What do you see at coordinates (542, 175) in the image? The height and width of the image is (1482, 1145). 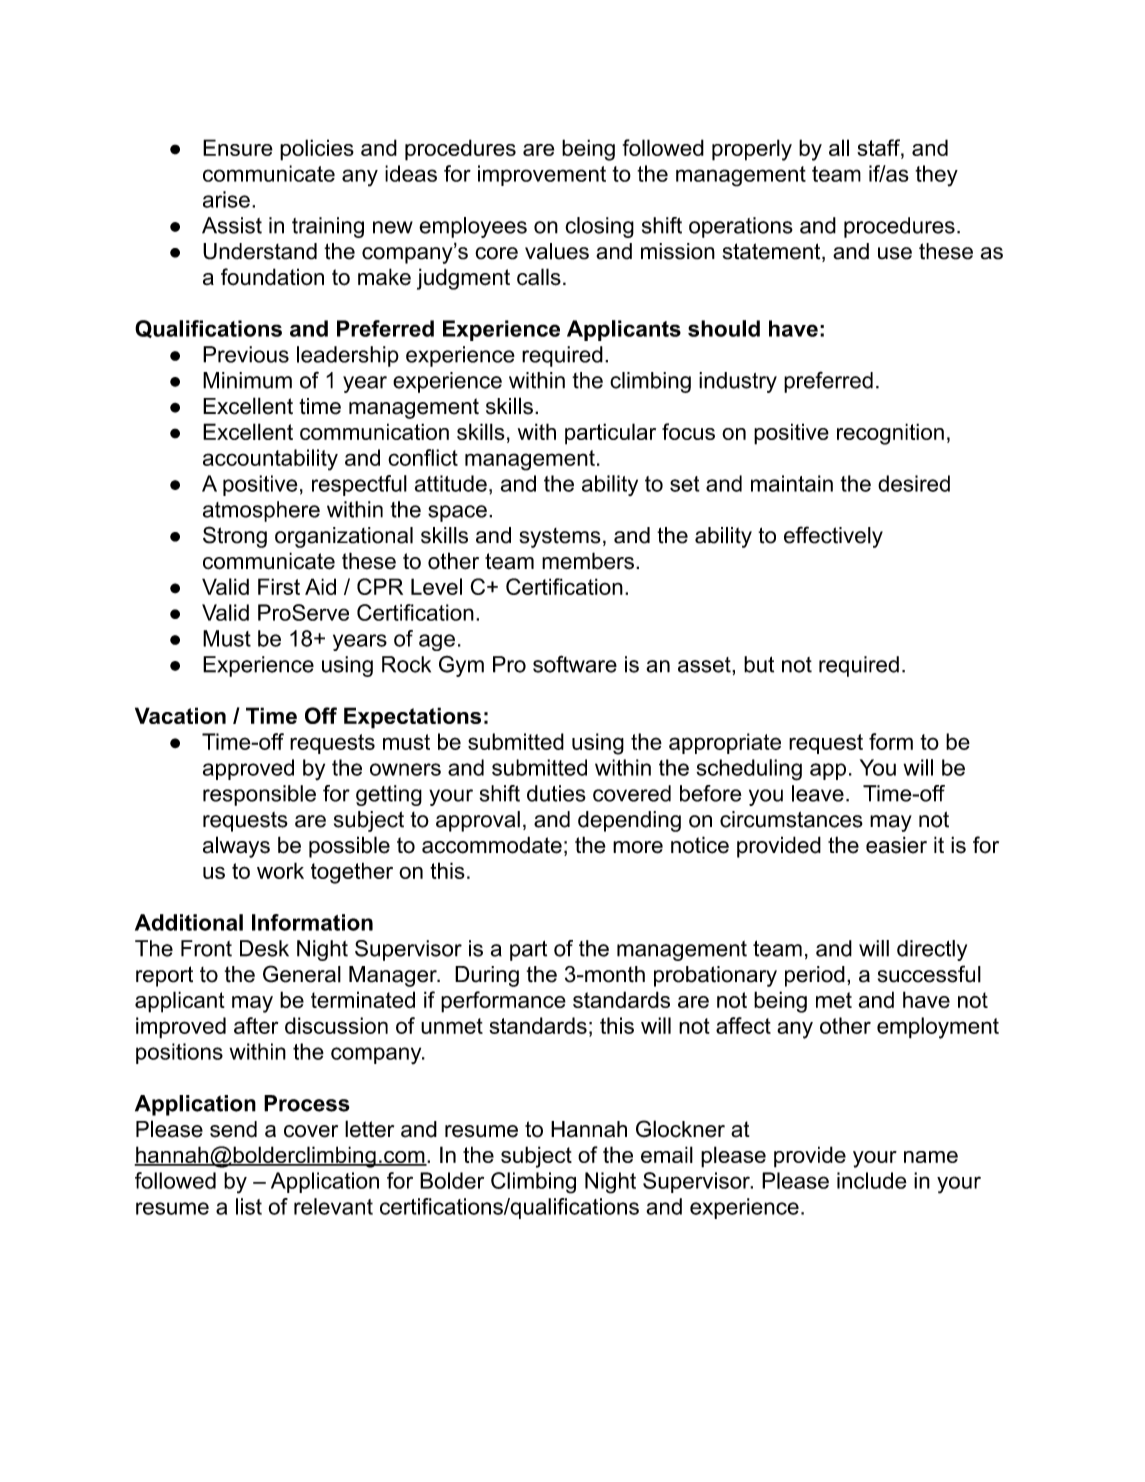 I see `improvement` at bounding box center [542, 175].
